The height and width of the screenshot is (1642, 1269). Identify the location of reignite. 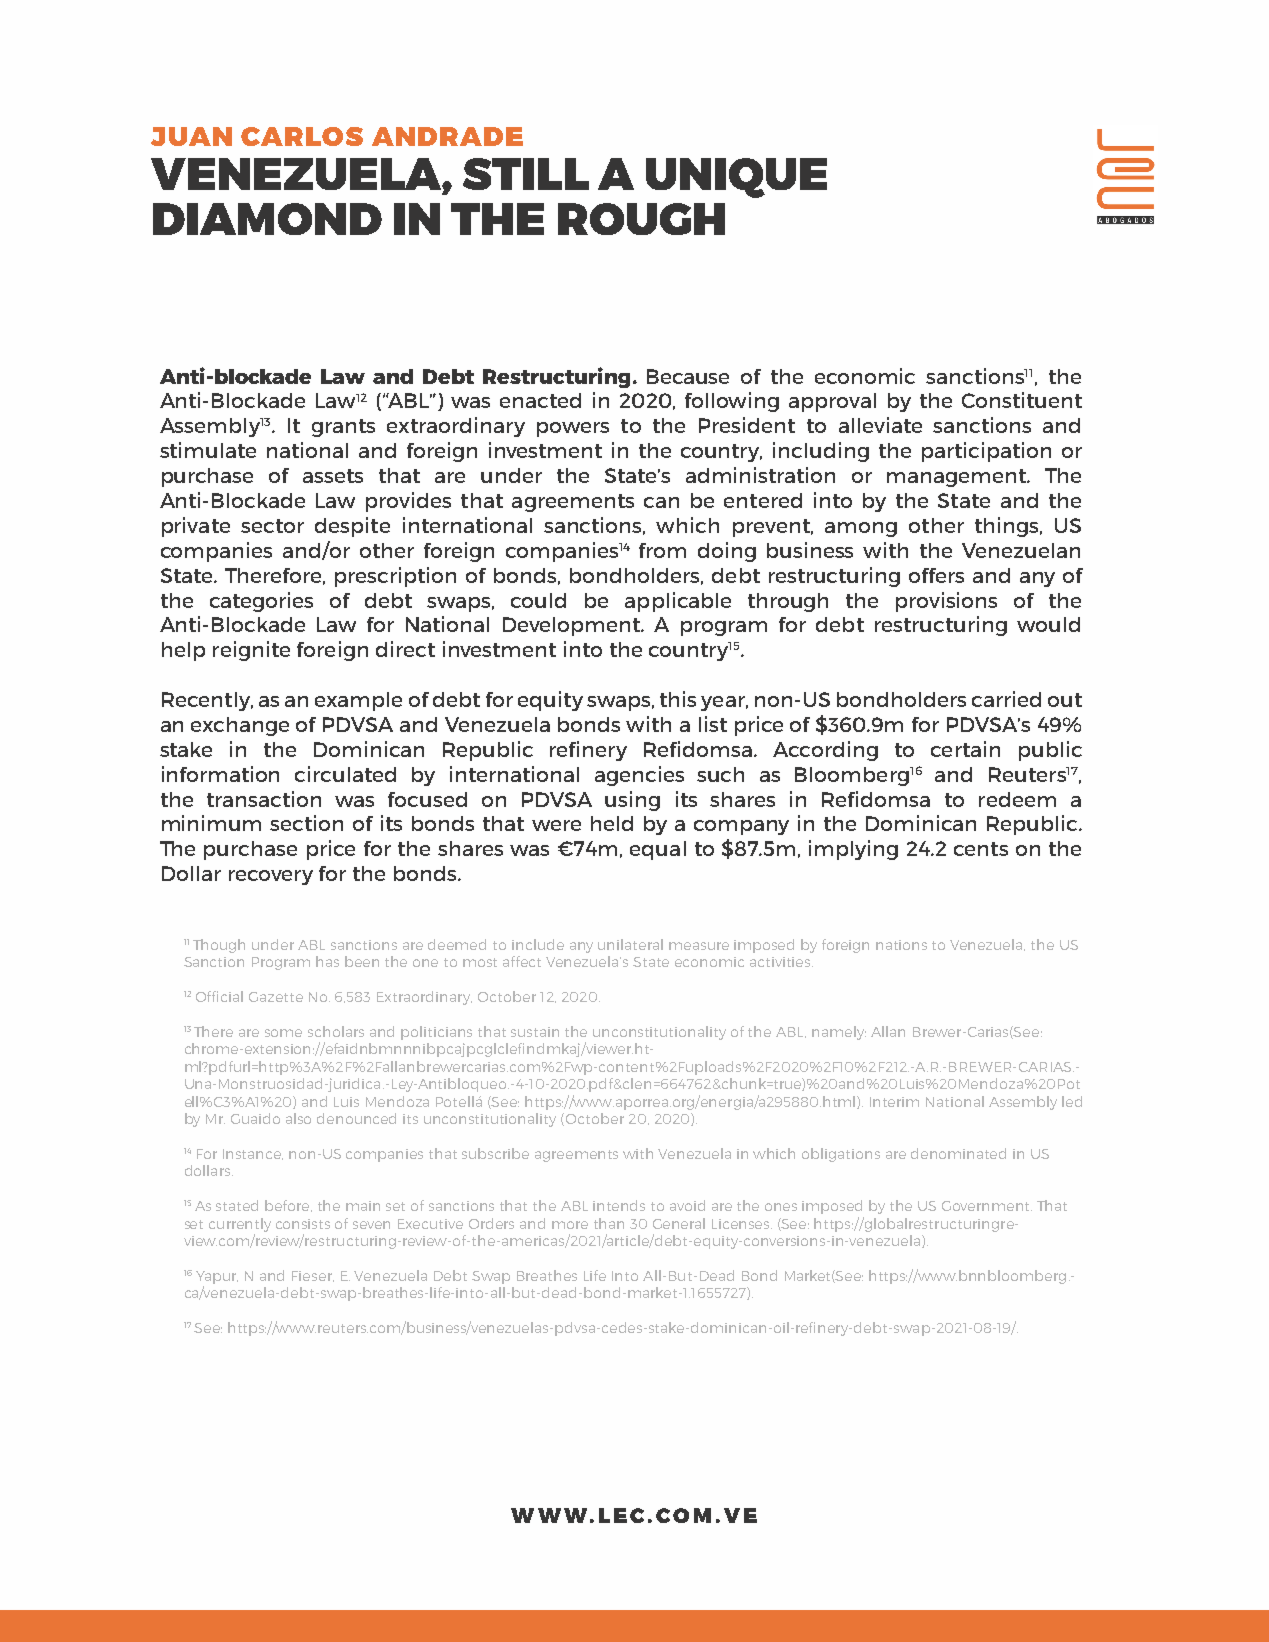
(251, 651).
